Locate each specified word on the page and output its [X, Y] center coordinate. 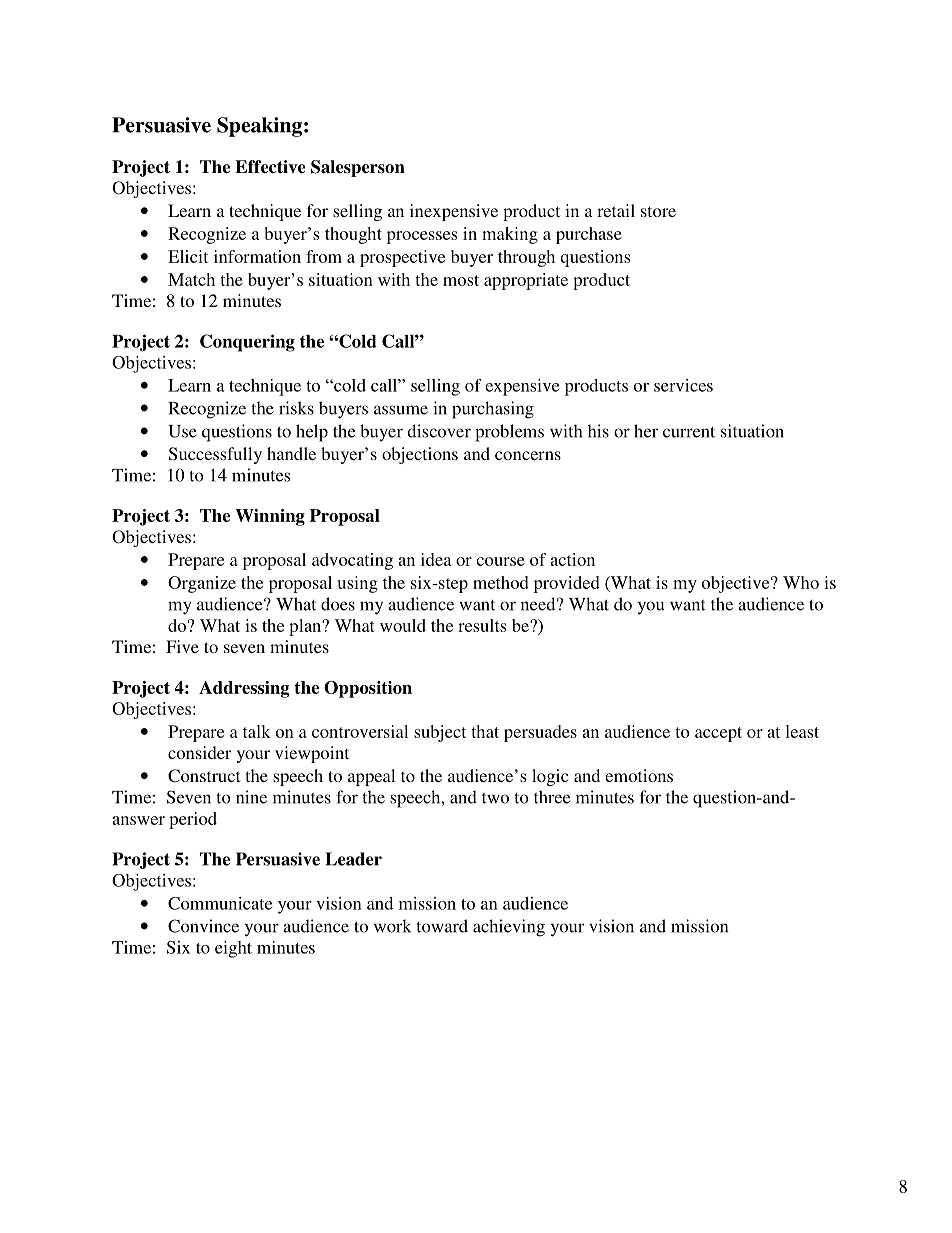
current [689, 432]
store [658, 211]
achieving [509, 928]
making [510, 235]
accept [718, 734]
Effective [270, 167]
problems [509, 433]
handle [291, 453]
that [485, 731]
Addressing [244, 689]
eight [233, 949]
